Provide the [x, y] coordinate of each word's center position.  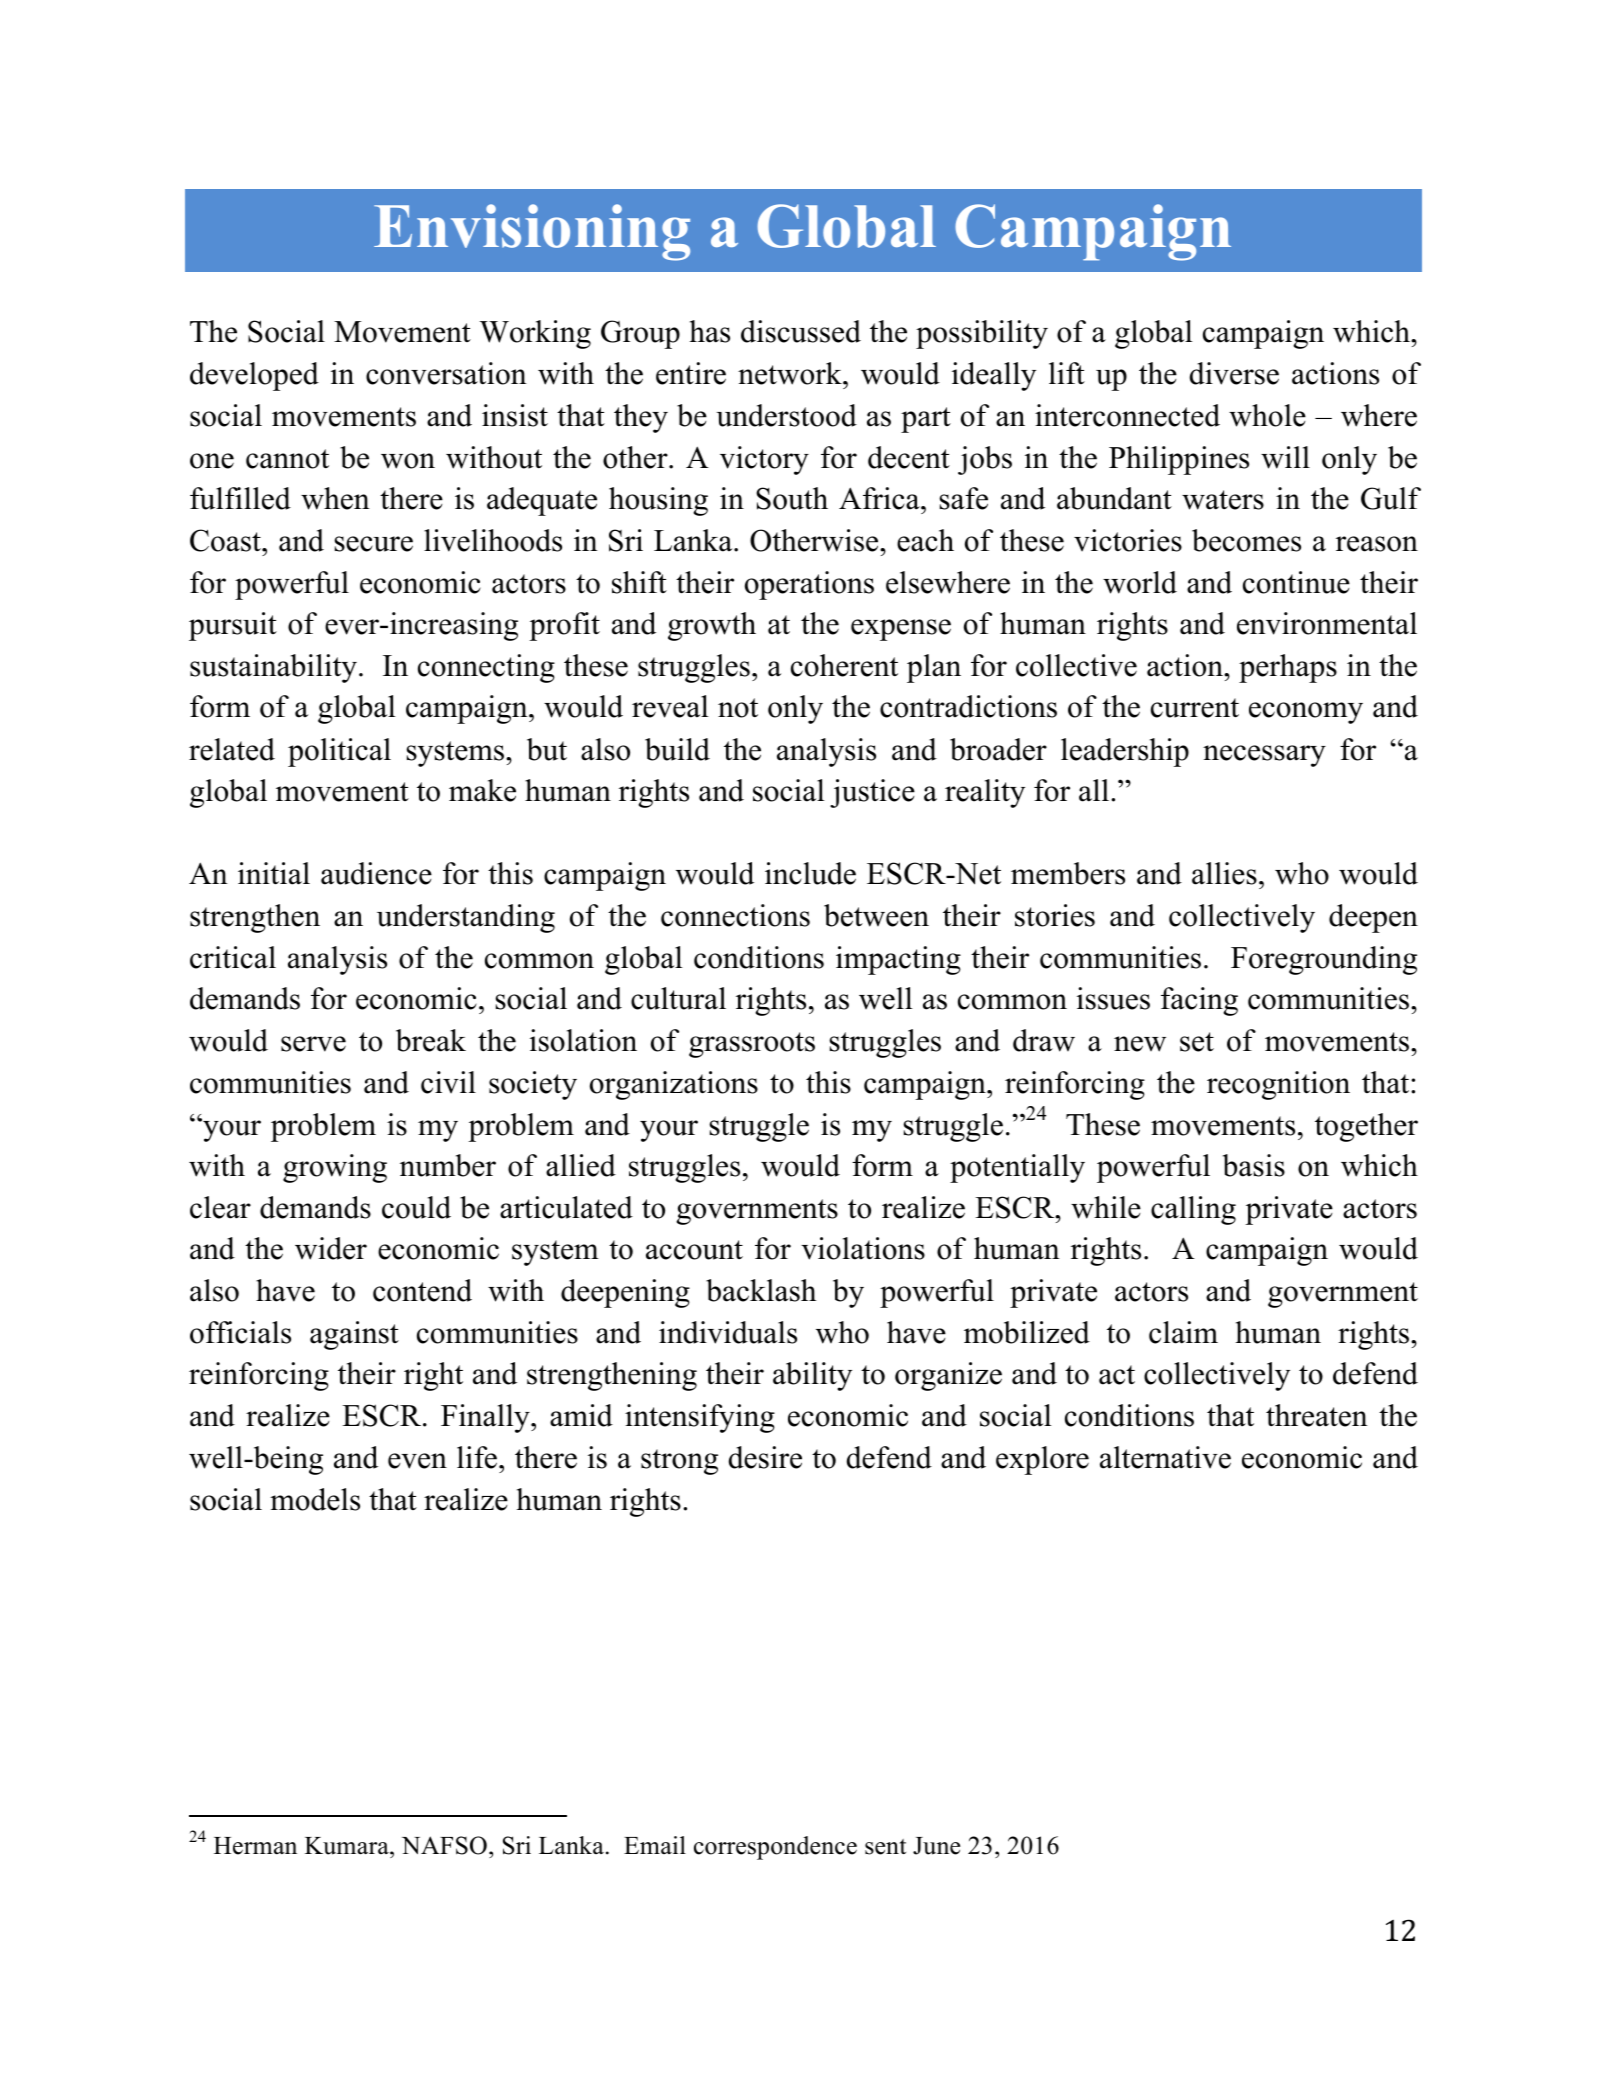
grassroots [752, 1045]
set [1197, 1042]
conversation [446, 373]
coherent [844, 665]
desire [765, 1457]
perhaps [1288, 668]
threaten [1317, 1415]
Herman [255, 1846]
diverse [1234, 373]
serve [313, 1044]
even [417, 1461]
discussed [801, 331]
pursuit [233, 626]
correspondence [775, 1848]
